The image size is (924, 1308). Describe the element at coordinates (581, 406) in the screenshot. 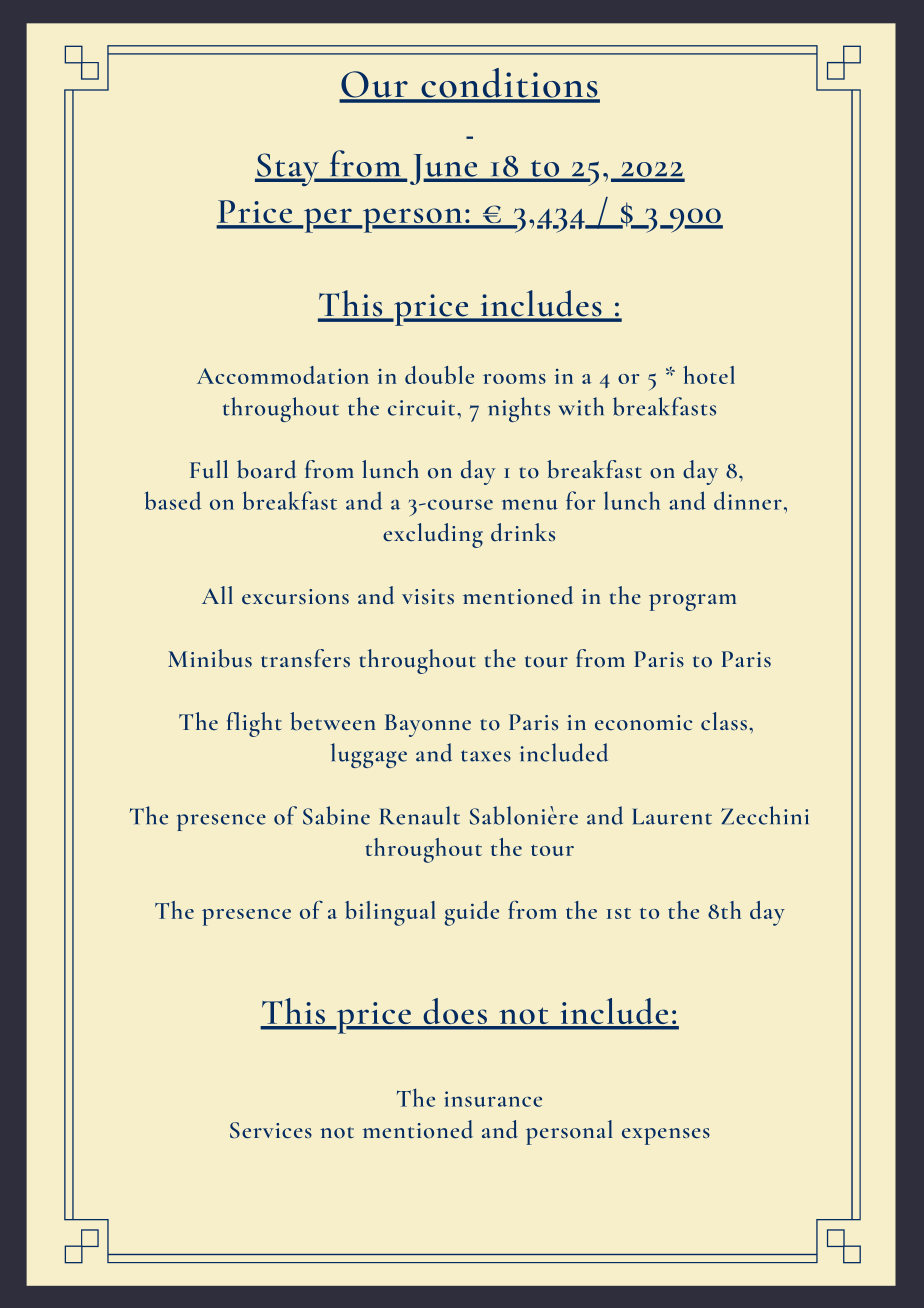

I see `with` at that location.
